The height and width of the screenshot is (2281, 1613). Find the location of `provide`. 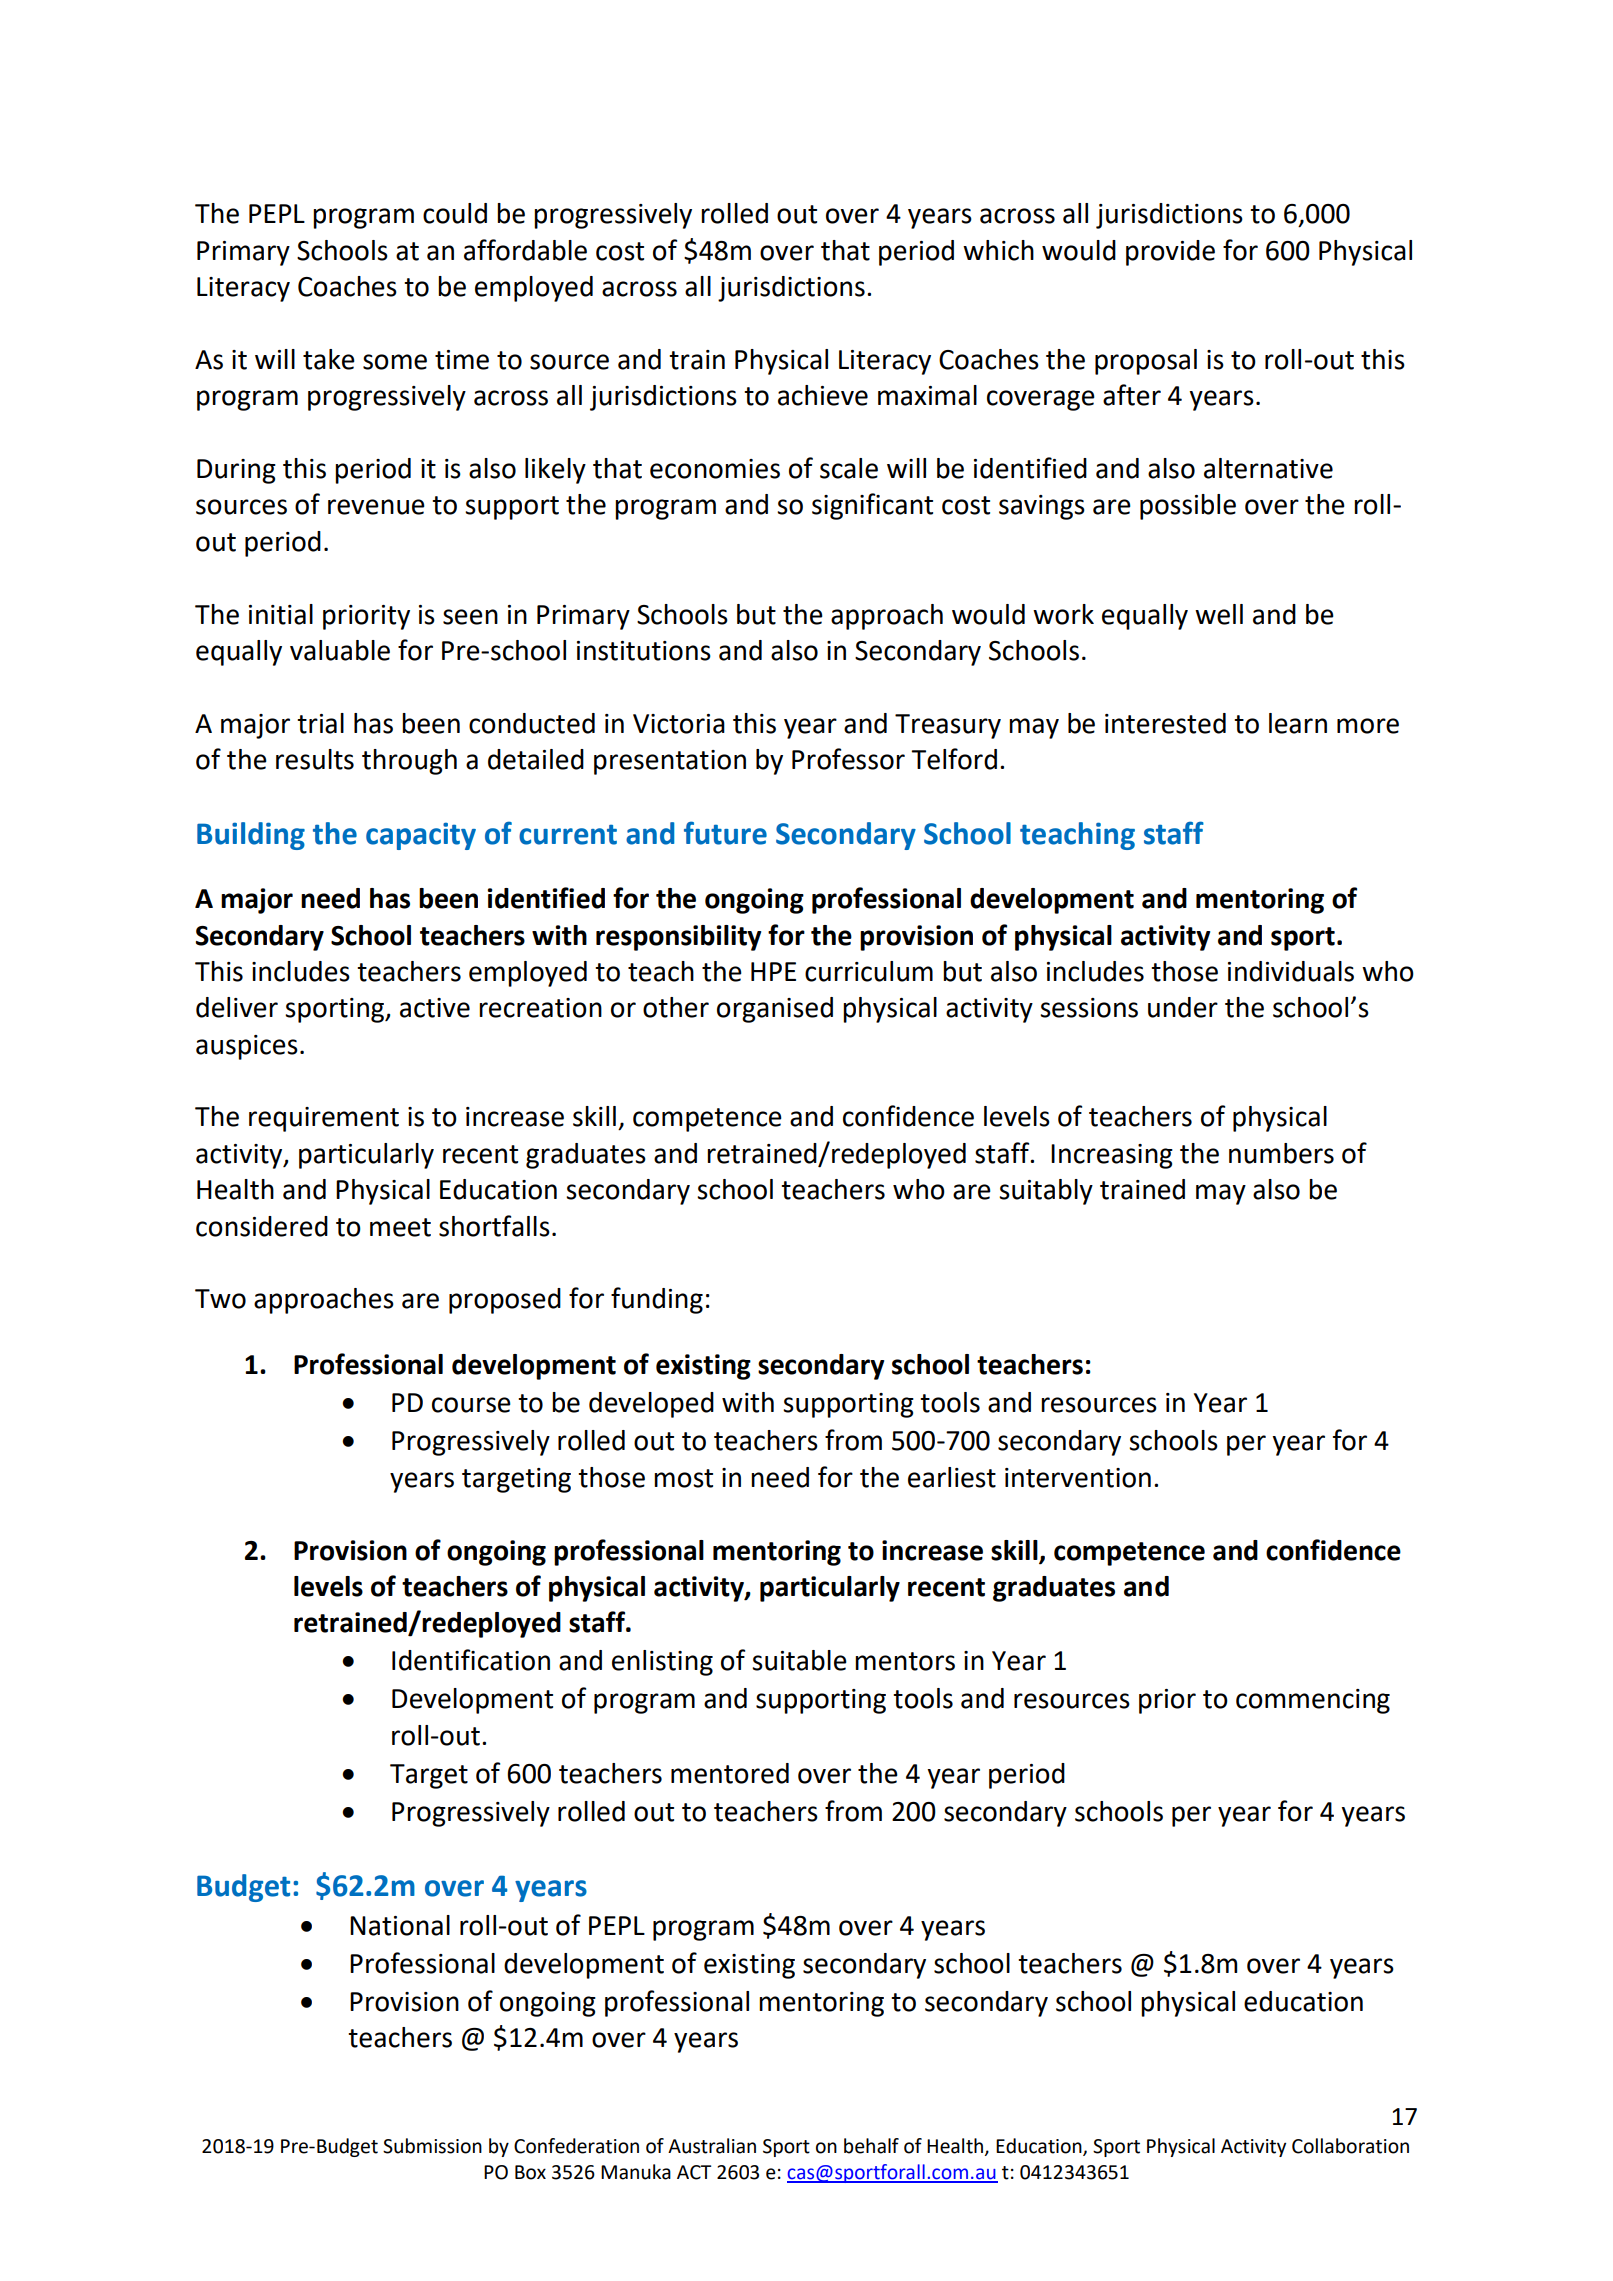

provide is located at coordinates (1170, 253).
